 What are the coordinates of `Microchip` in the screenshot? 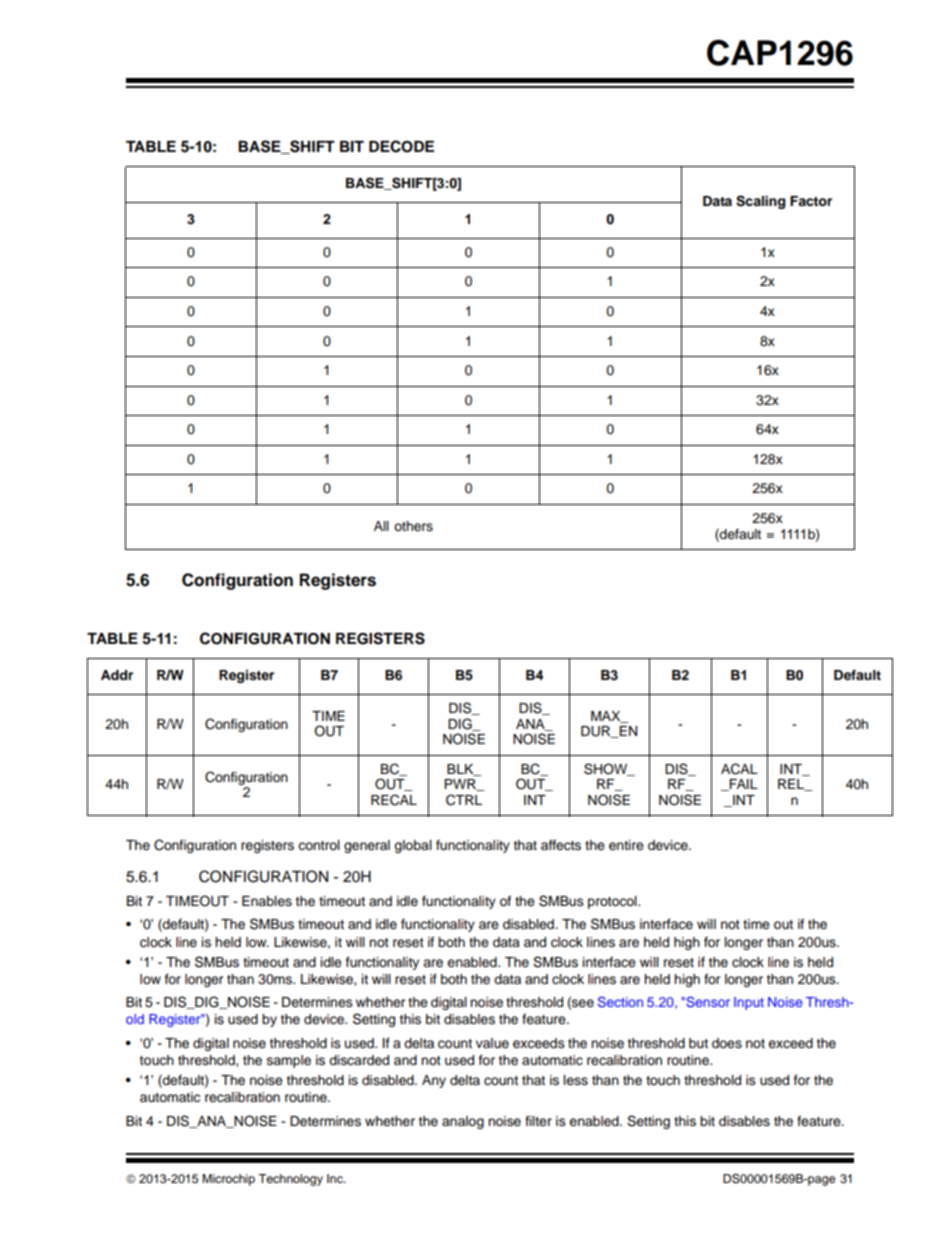 It's located at (228, 1180).
